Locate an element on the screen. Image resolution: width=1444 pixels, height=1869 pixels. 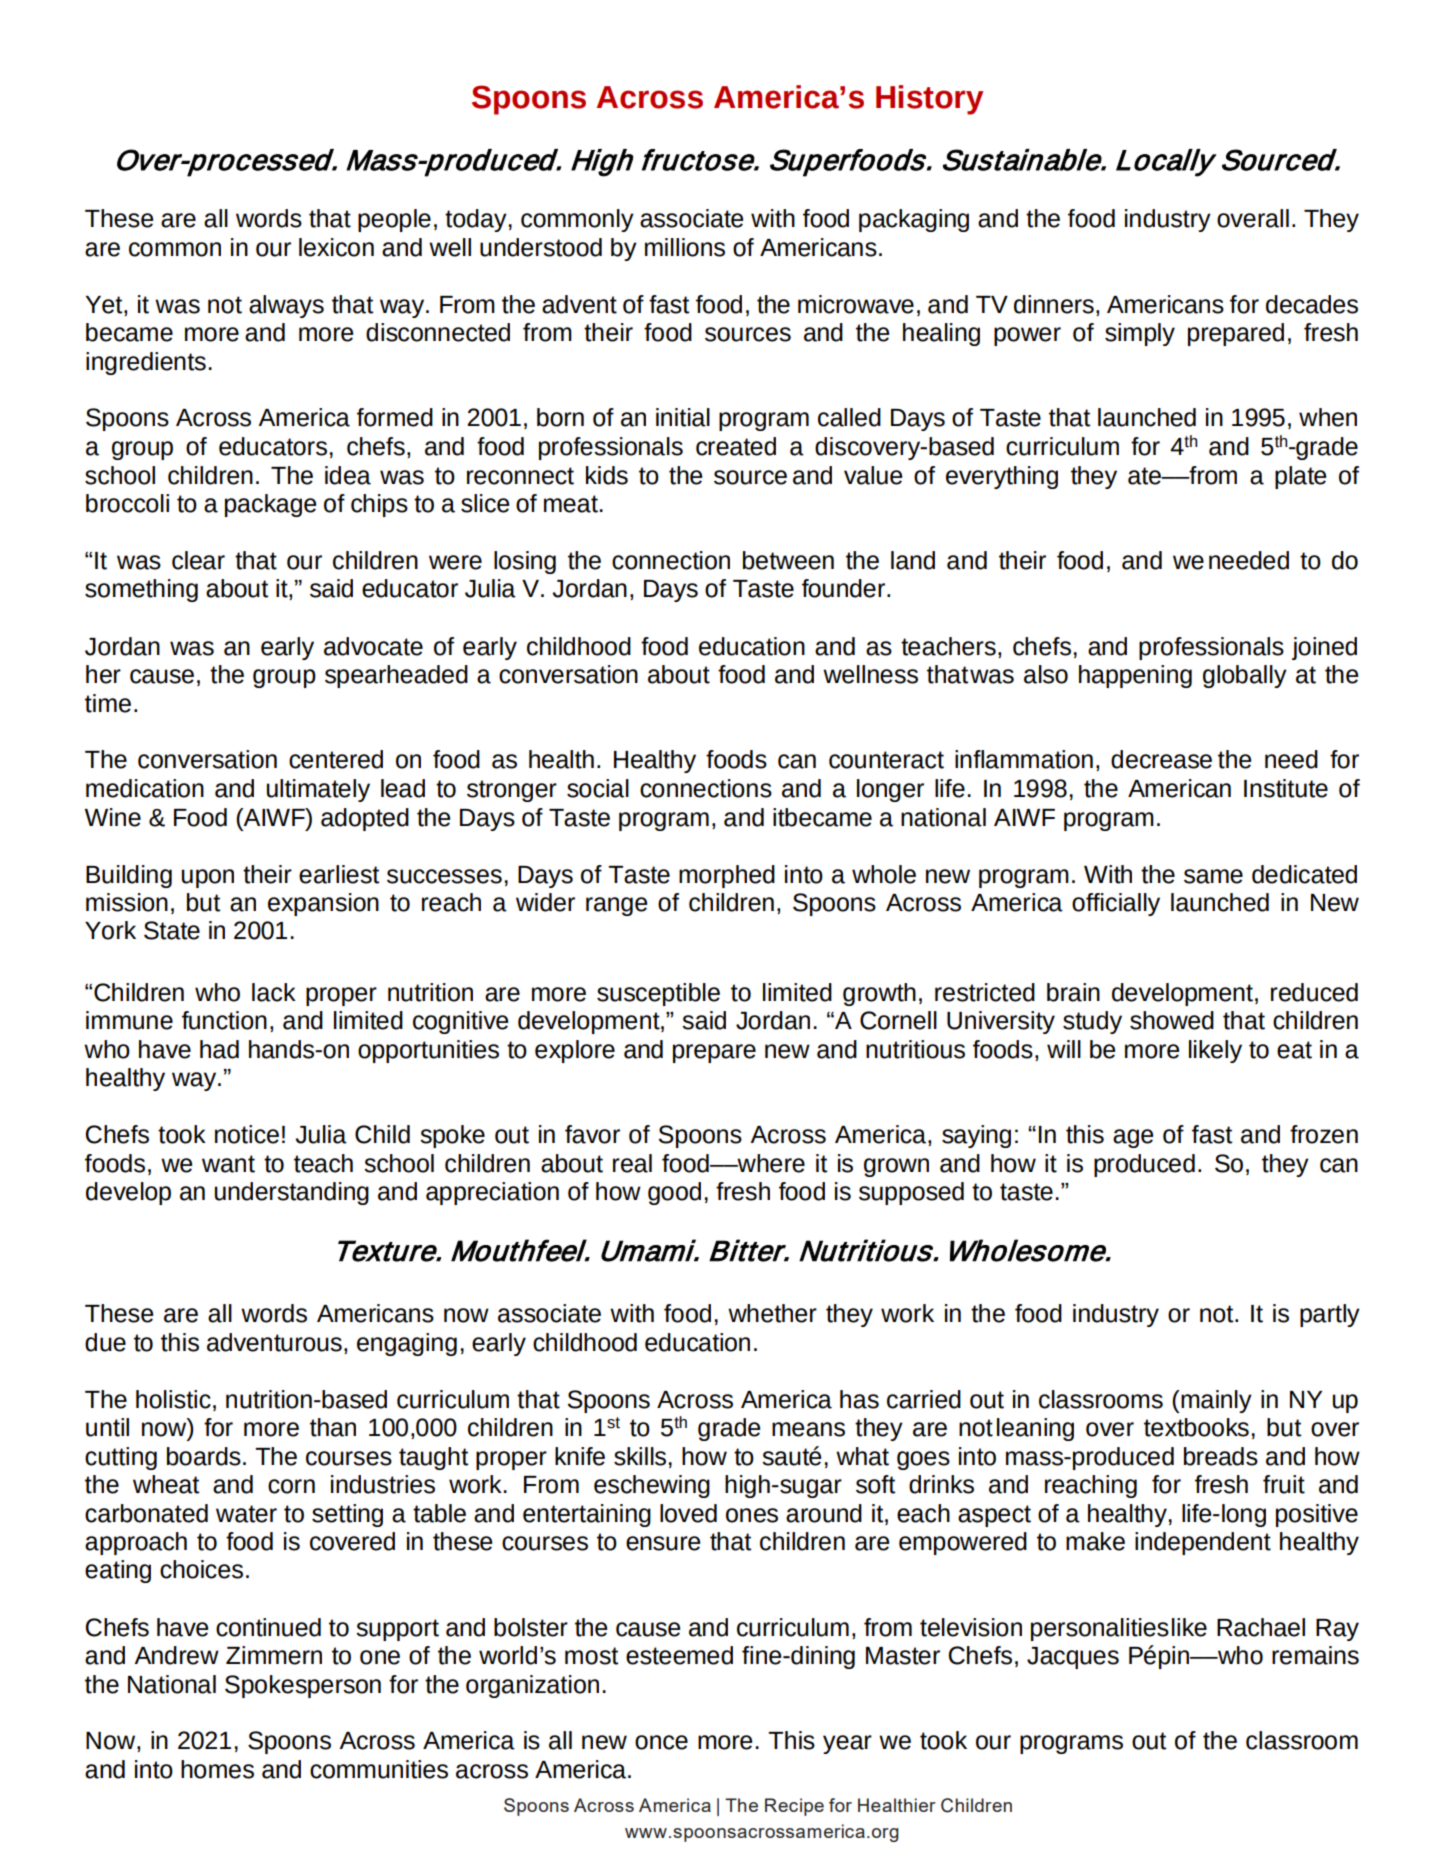
whether is located at coordinates (772, 1313).
